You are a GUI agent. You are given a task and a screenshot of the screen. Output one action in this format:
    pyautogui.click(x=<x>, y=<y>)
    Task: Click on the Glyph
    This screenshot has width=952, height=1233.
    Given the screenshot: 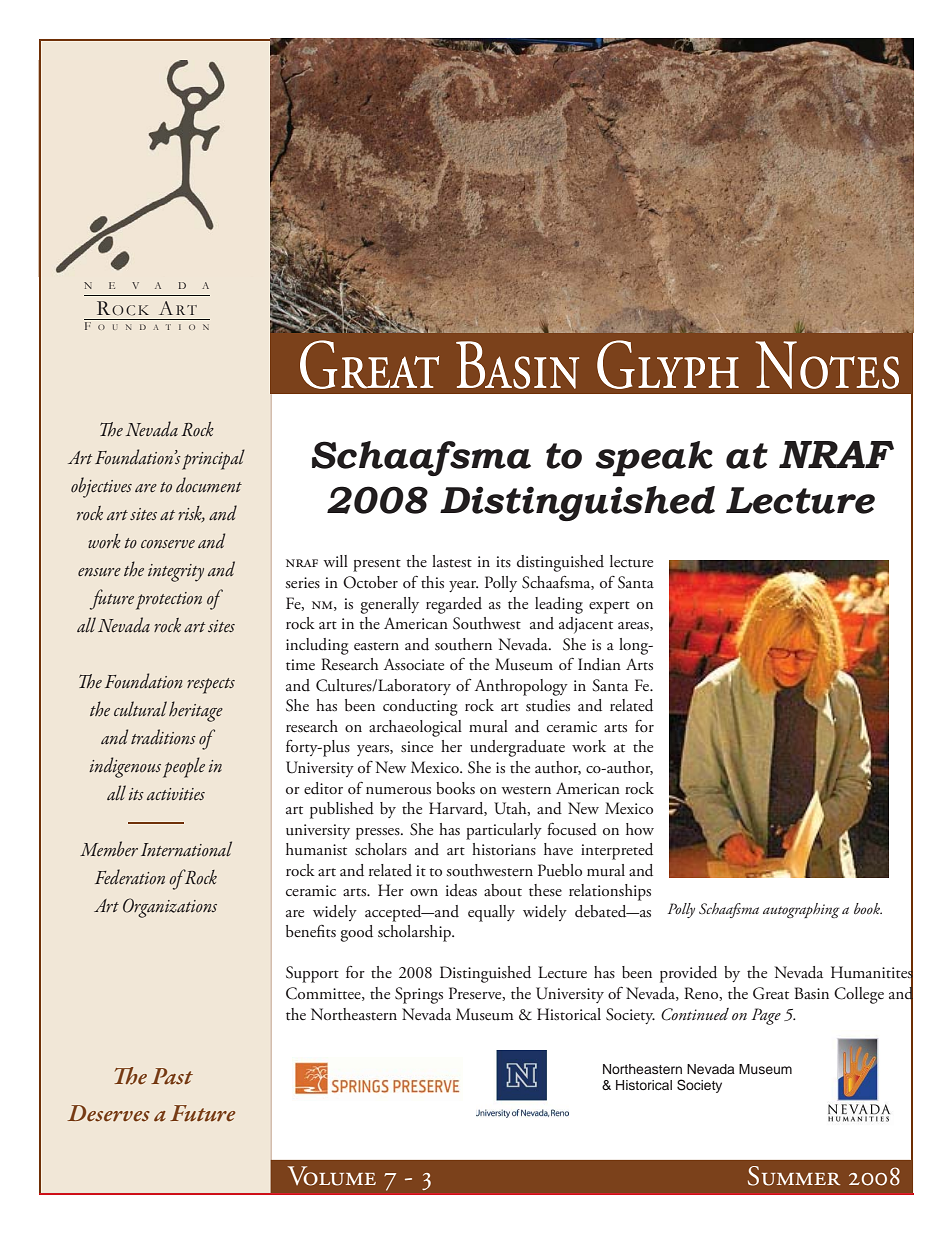 What is the action you would take?
    pyautogui.click(x=668, y=364)
